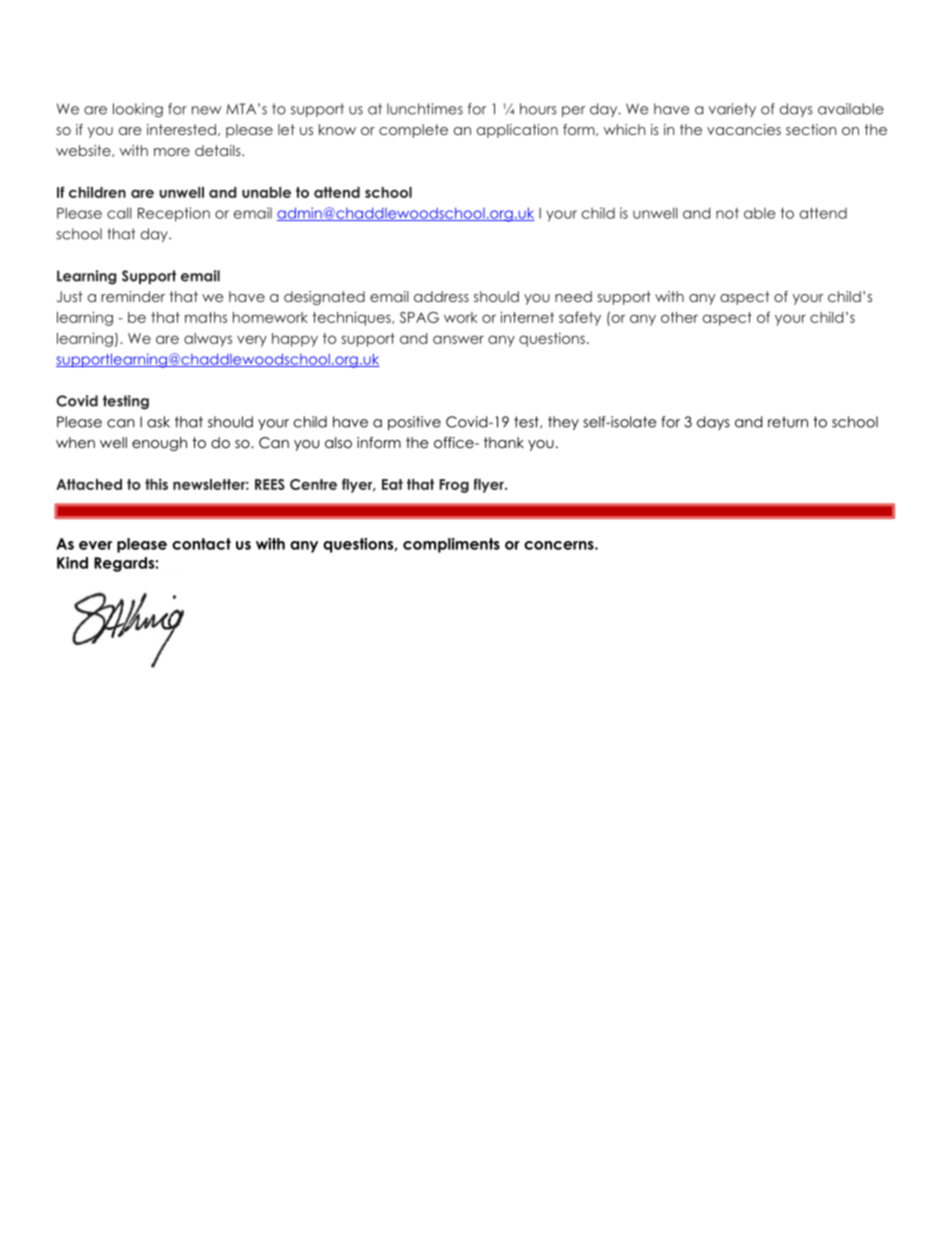 Image resolution: width=952 pixels, height=1233 pixels. Describe the element at coordinates (201, 544) in the screenshot. I see `contact` at that location.
